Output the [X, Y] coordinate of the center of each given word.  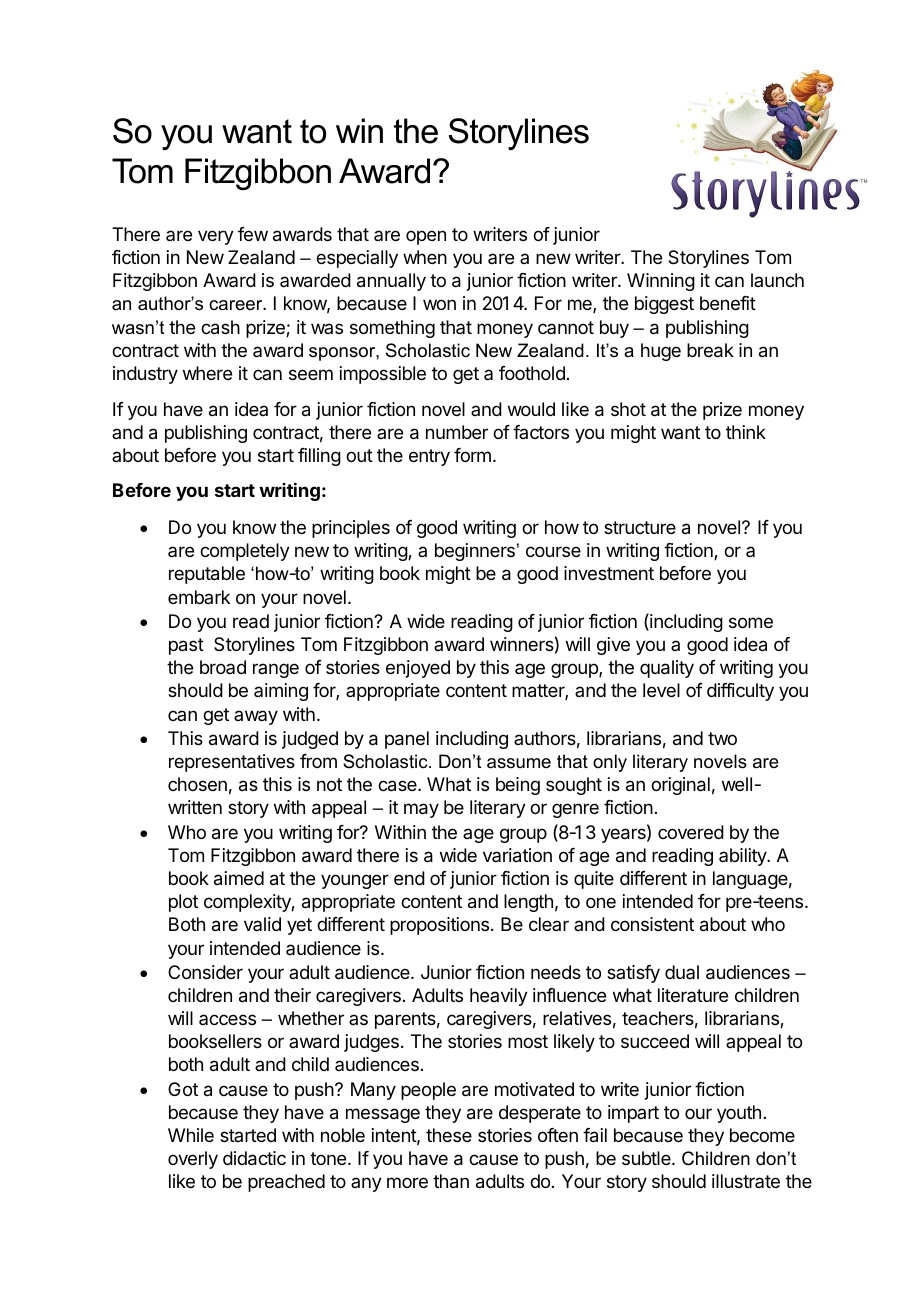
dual [682, 972]
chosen [197, 784]
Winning [661, 282]
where [207, 373]
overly [193, 1160]
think [746, 432]
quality [667, 669]
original [680, 786]
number [457, 432]
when [425, 257]
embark [199, 597]
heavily [499, 997]
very [216, 237]
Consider [205, 972]
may [421, 810]
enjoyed [418, 669]
